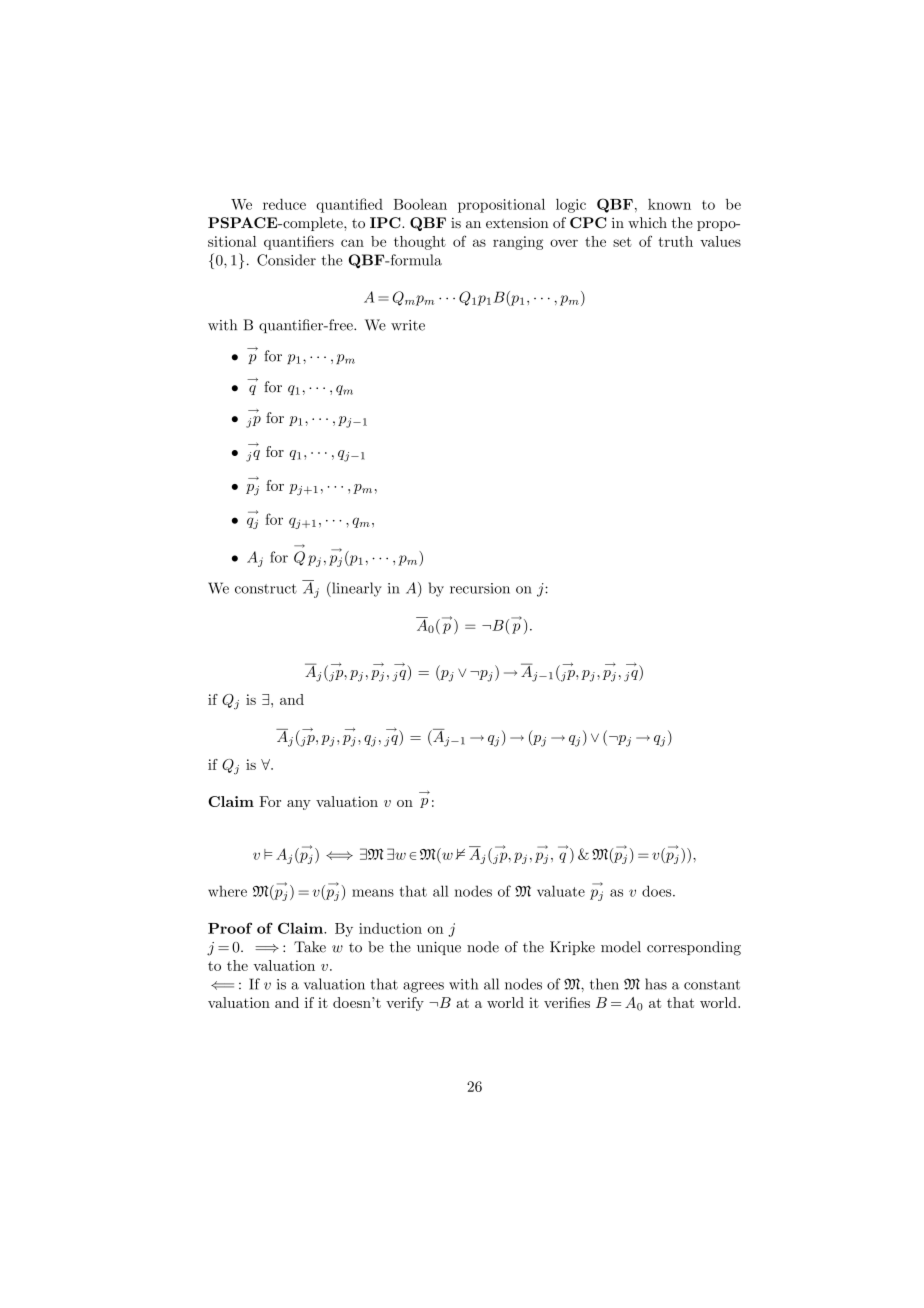  Describe the element at coordinates (310, 947) in the image. I see `Take` at that location.
